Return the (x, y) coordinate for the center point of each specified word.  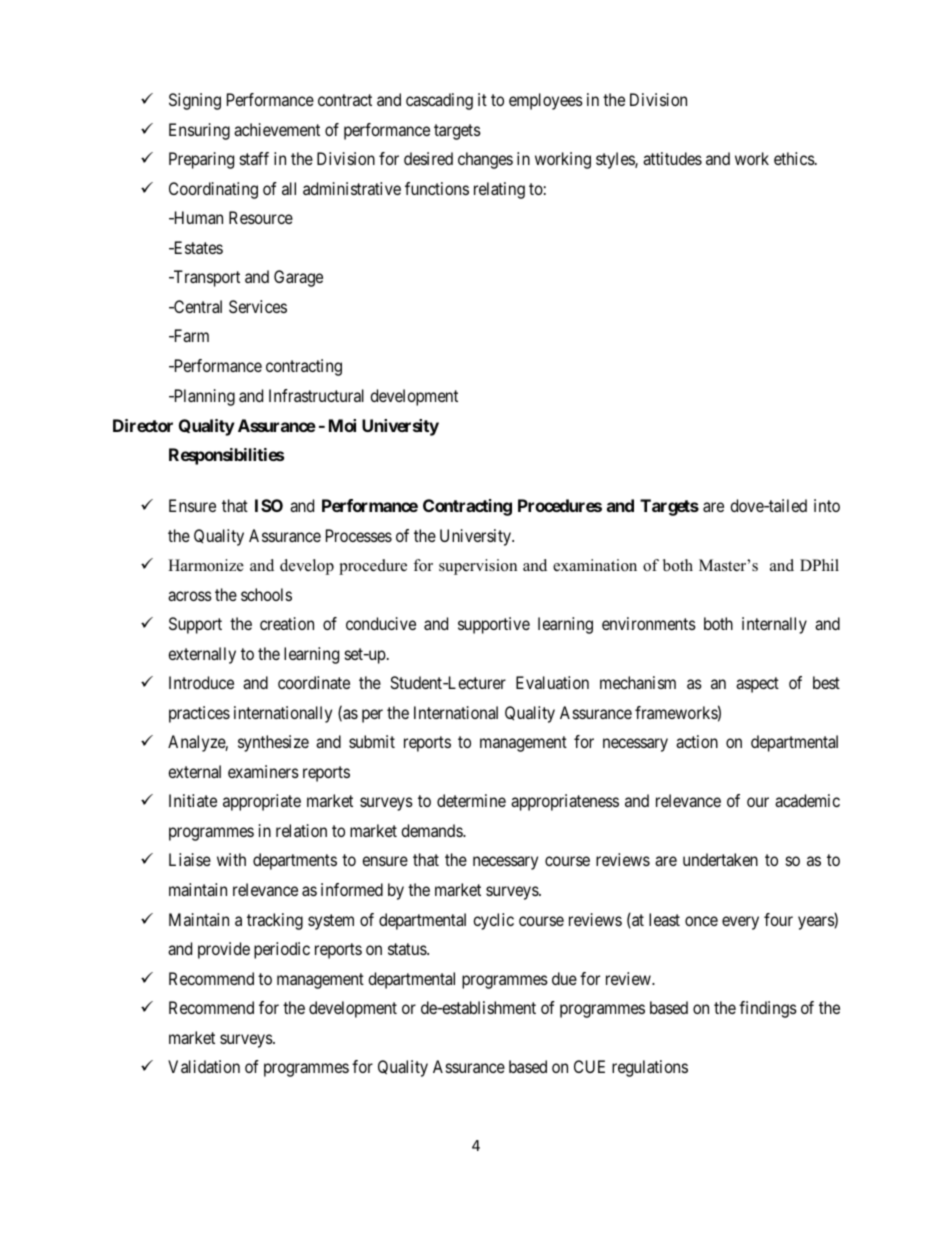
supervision (478, 567)
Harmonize (206, 565)
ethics (794, 158)
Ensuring (199, 131)
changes (485, 160)
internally (774, 625)
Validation (204, 1066)
